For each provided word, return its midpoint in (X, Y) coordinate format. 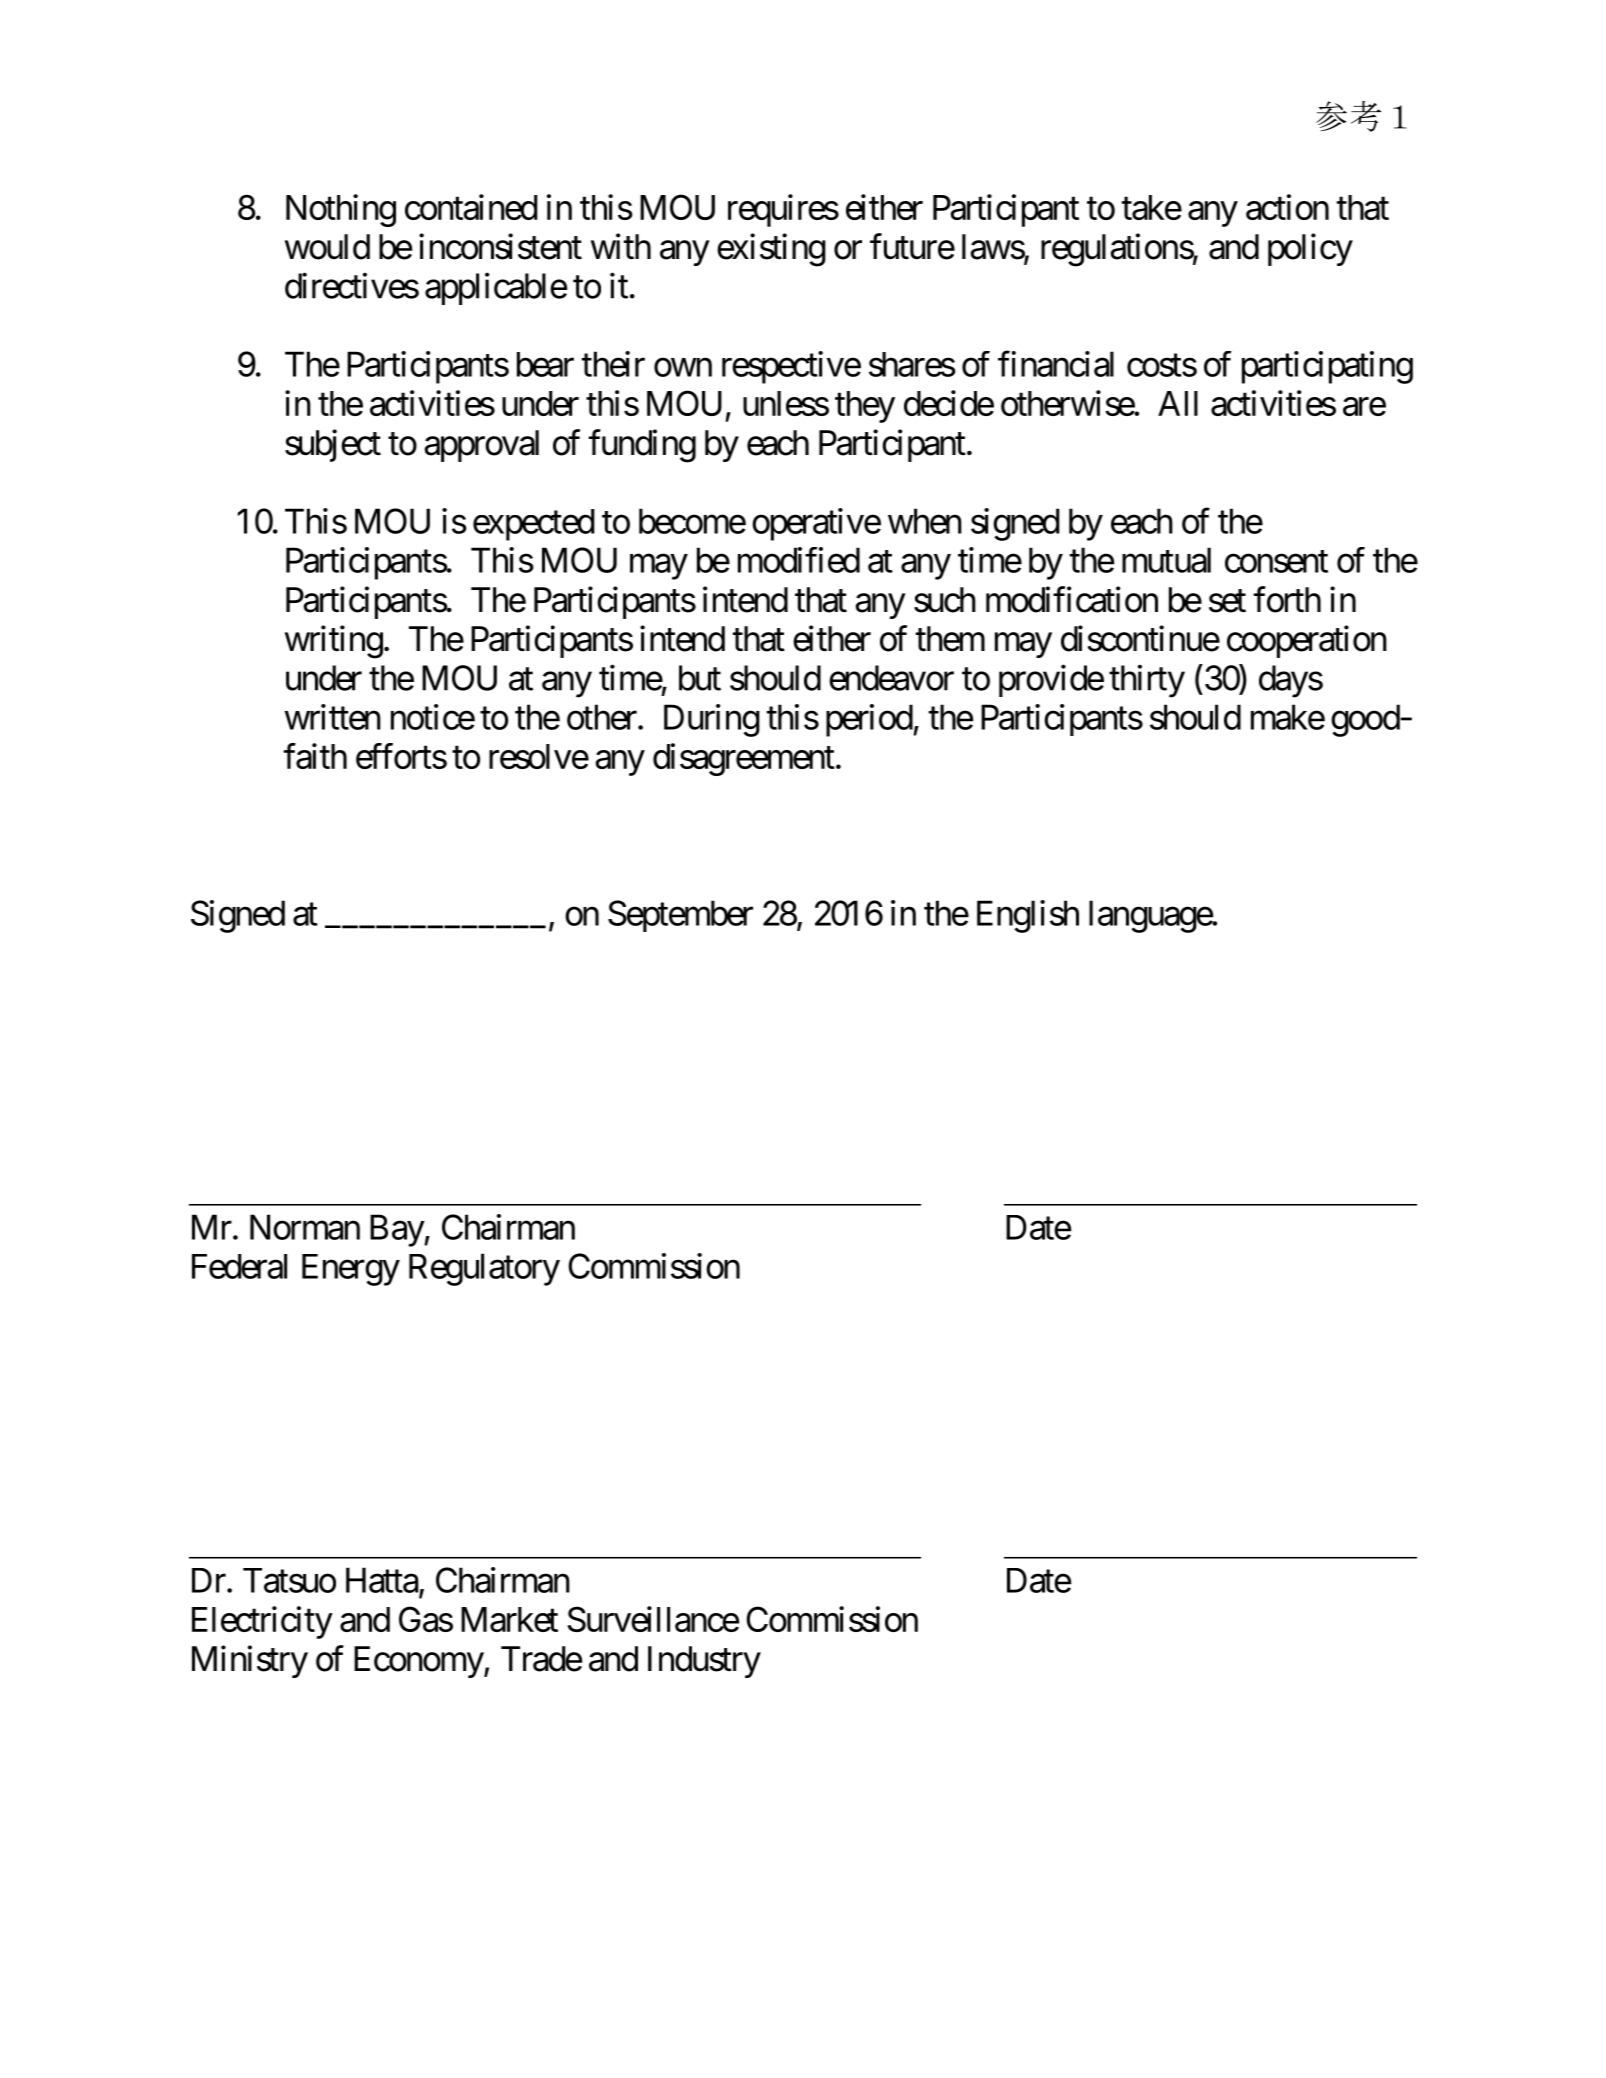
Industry (704, 1662)
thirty (1147, 681)
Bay (397, 1231)
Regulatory (484, 1269)
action (1287, 207)
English (1028, 916)
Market (509, 1619)
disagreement (744, 759)
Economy (419, 1662)
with (621, 246)
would (327, 247)
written (333, 717)
